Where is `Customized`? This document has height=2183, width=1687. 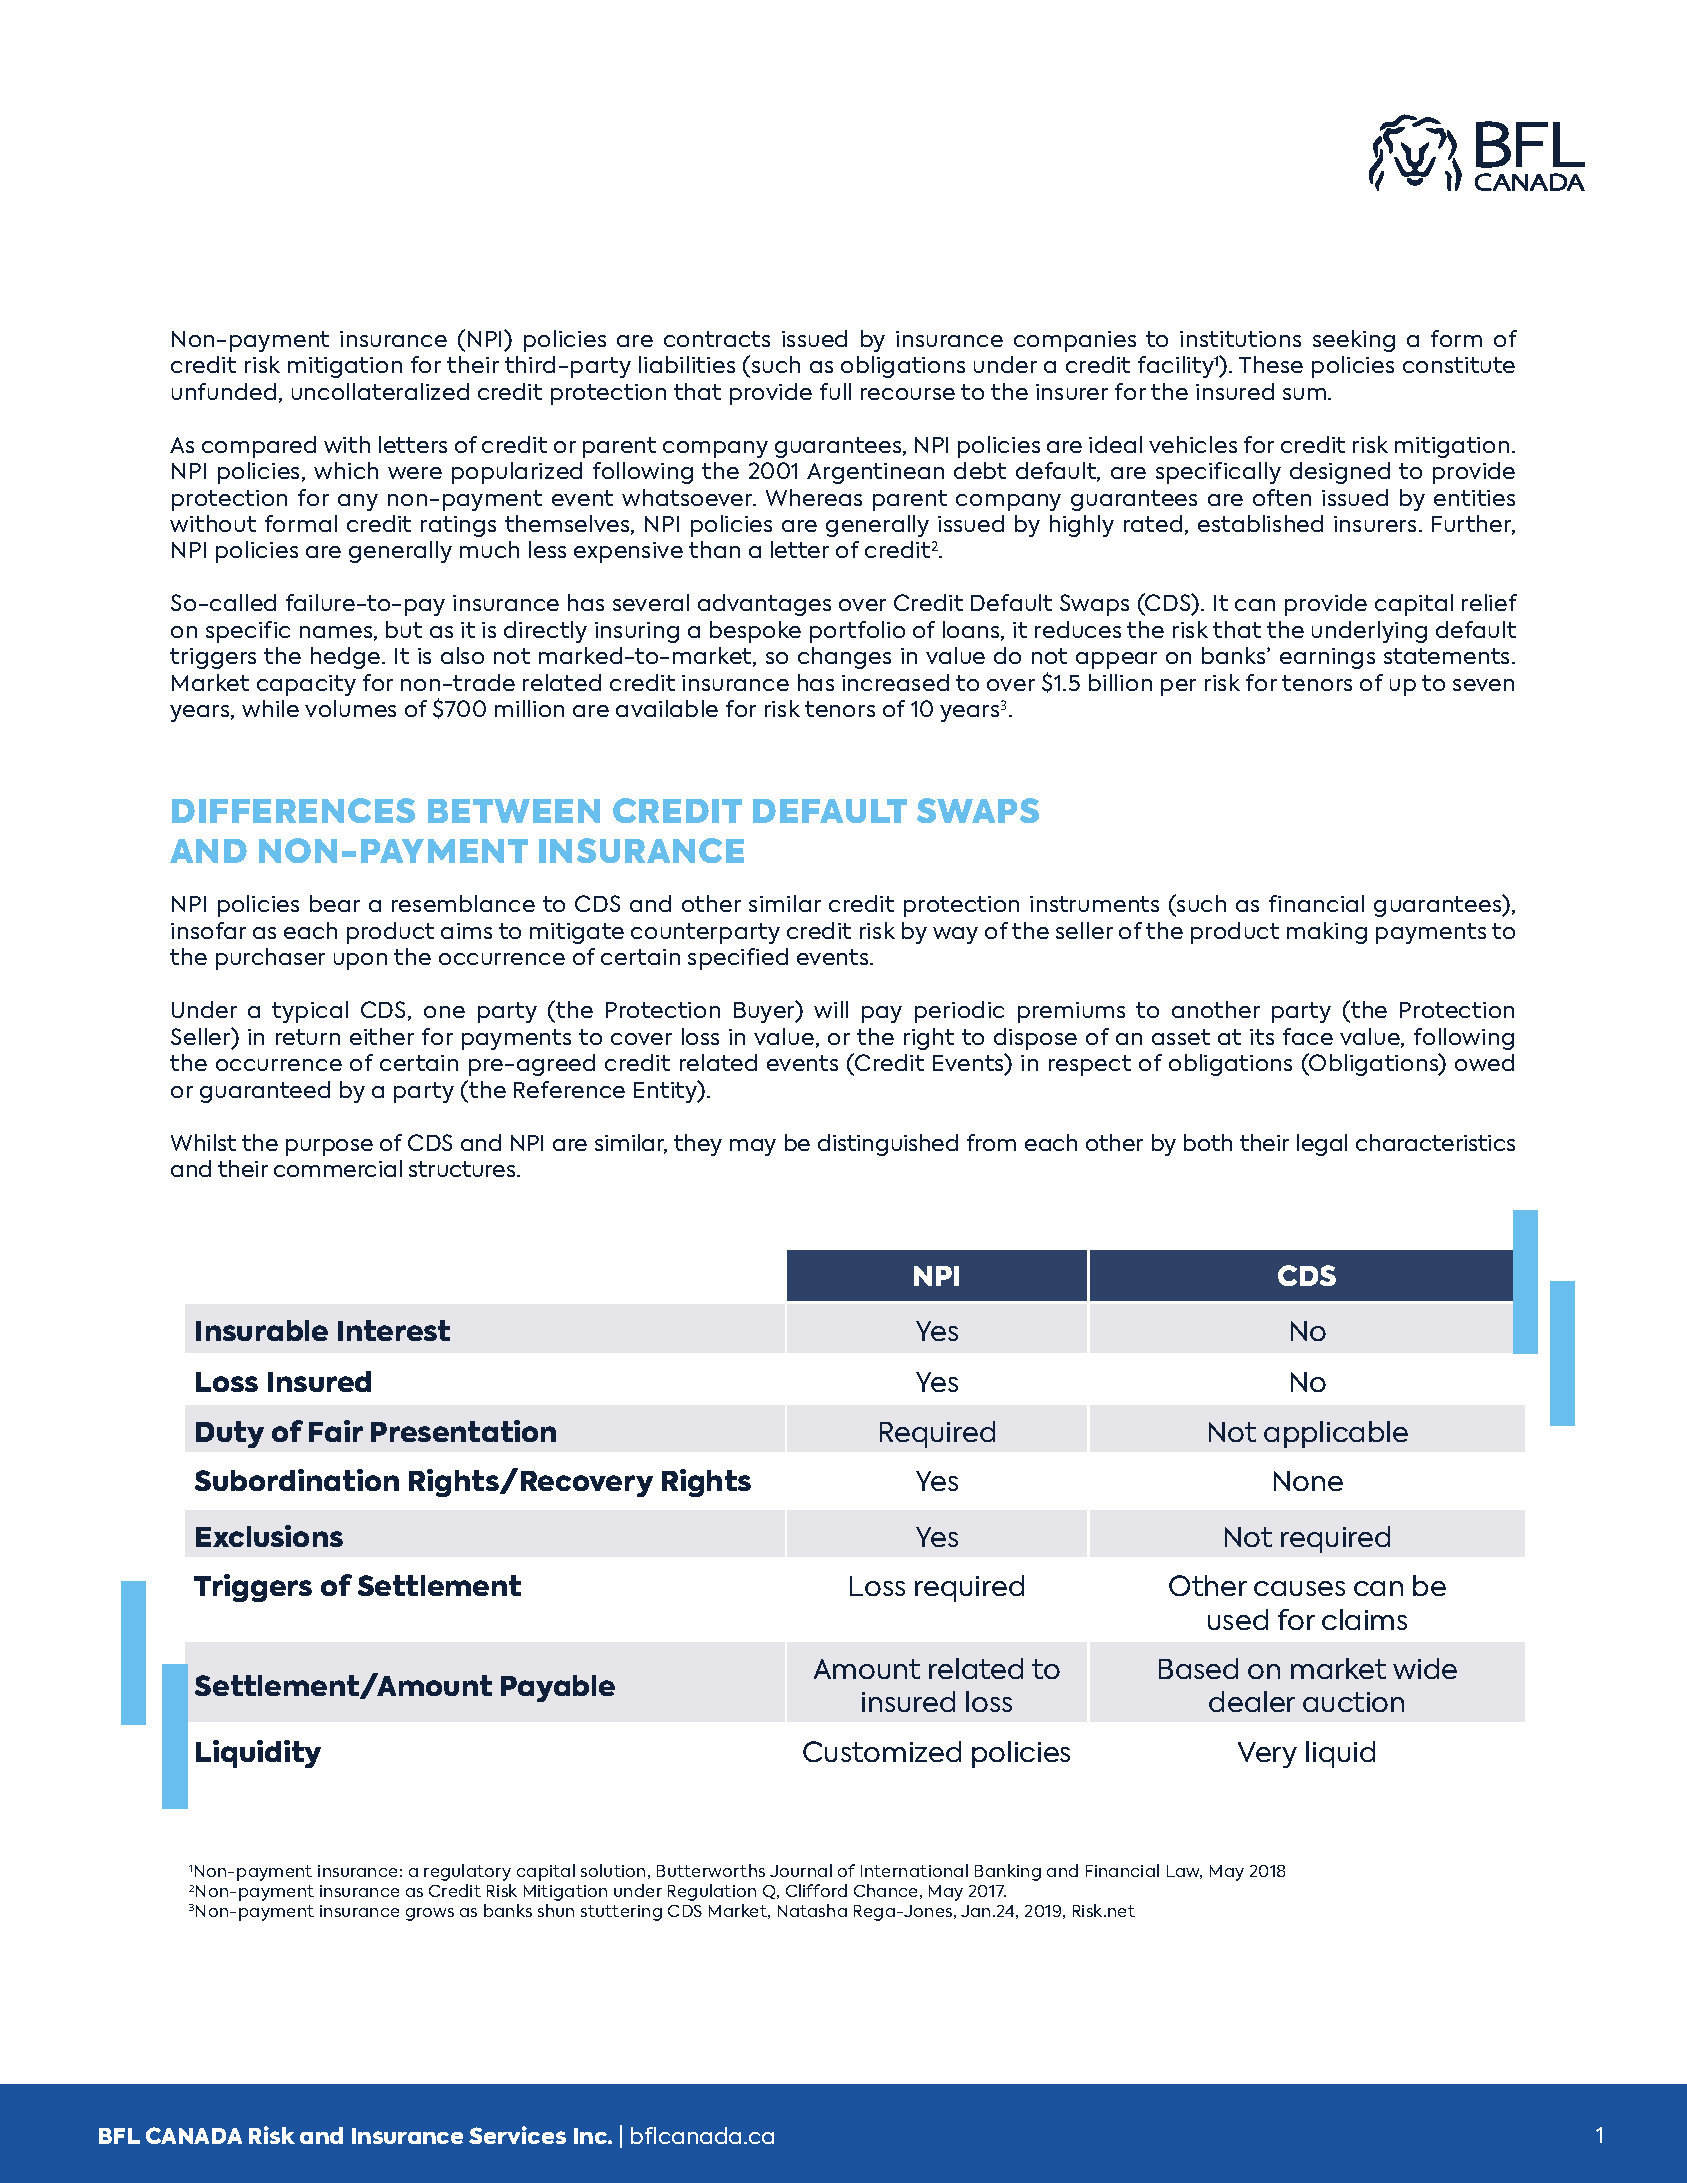 Customized is located at coordinates (882, 1751).
